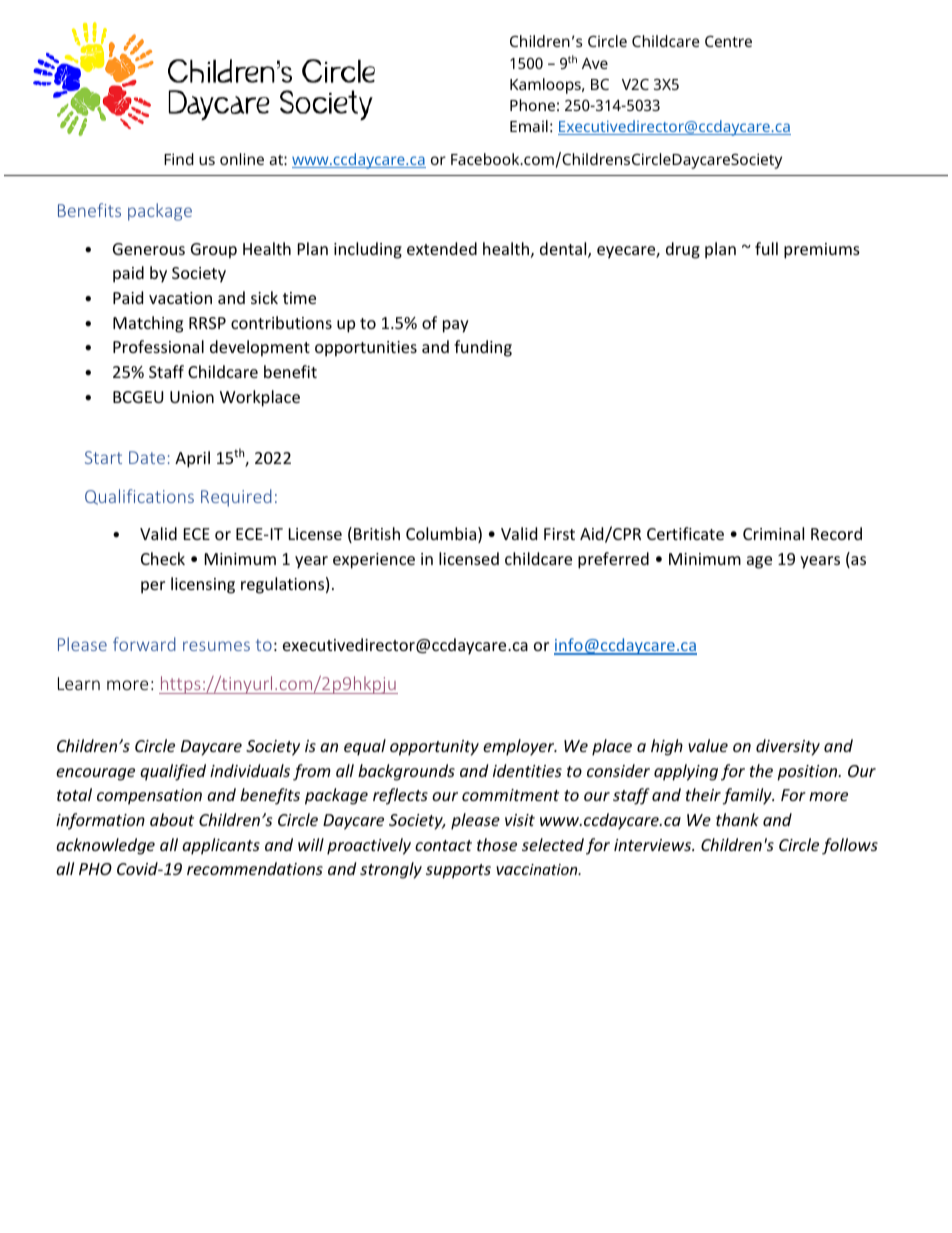  Describe the element at coordinates (442, 535) in the screenshot. I see `Columbia` at that location.
